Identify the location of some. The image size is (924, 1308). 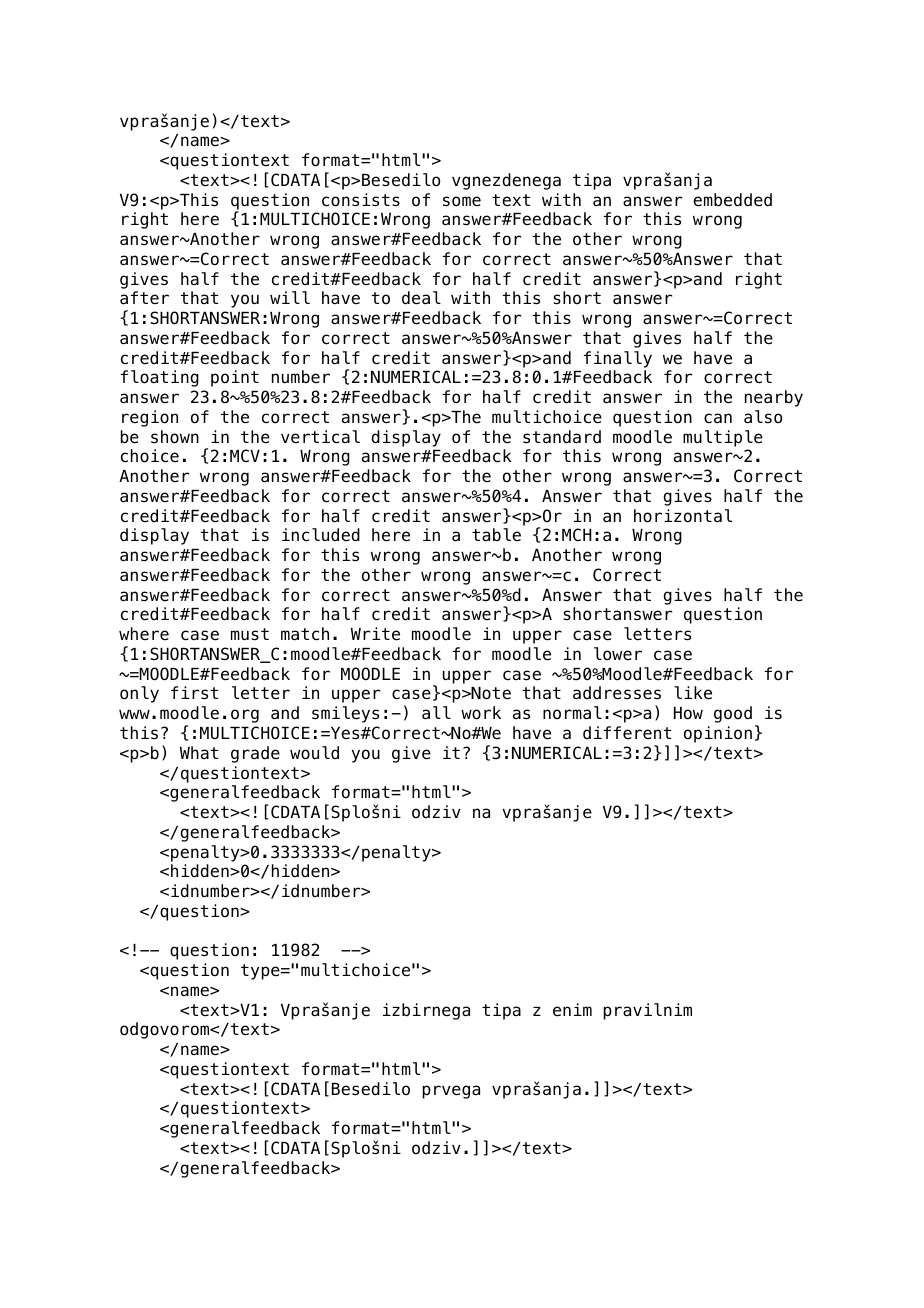
(462, 201).
